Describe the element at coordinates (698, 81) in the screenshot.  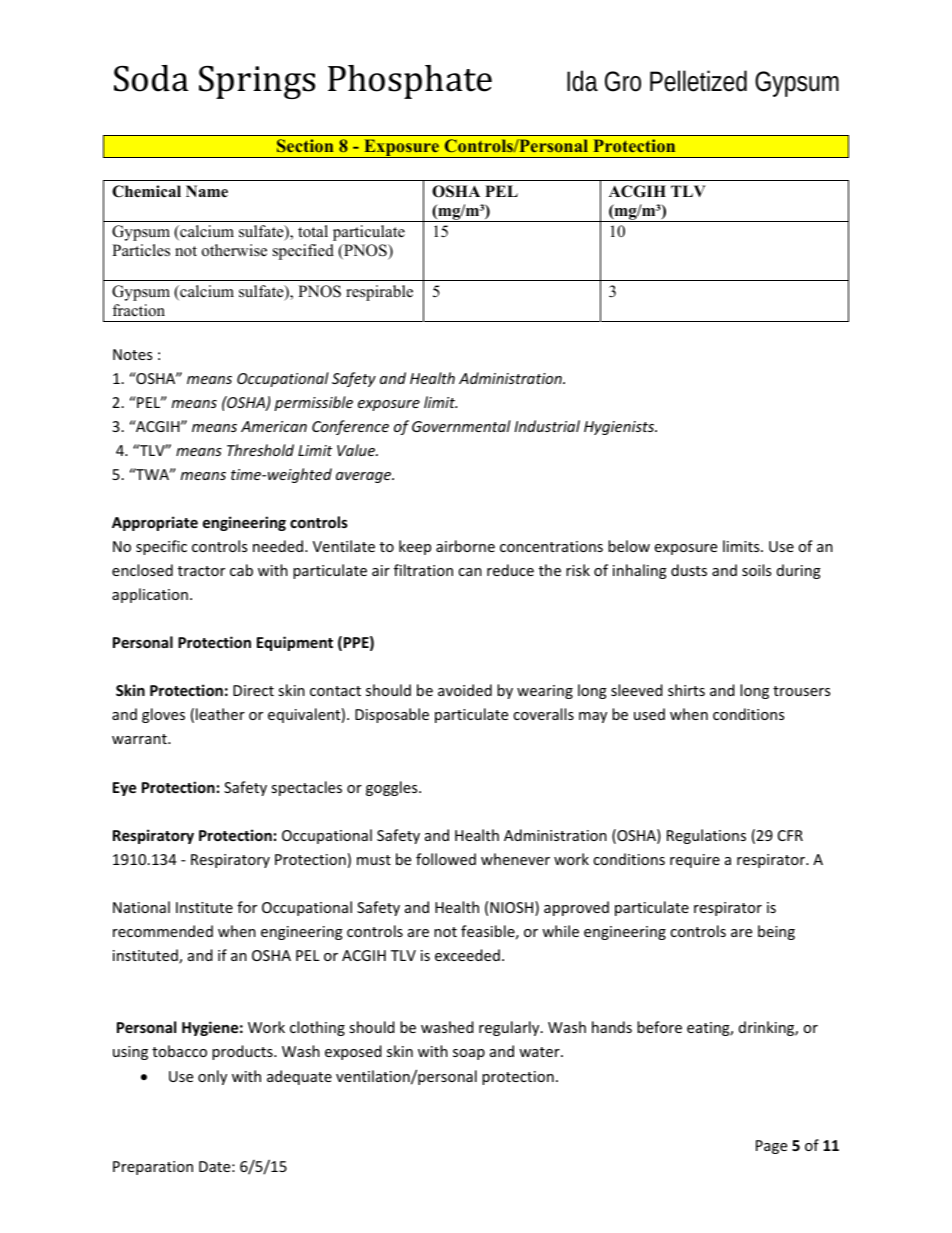
I see `Pelletized` at that location.
